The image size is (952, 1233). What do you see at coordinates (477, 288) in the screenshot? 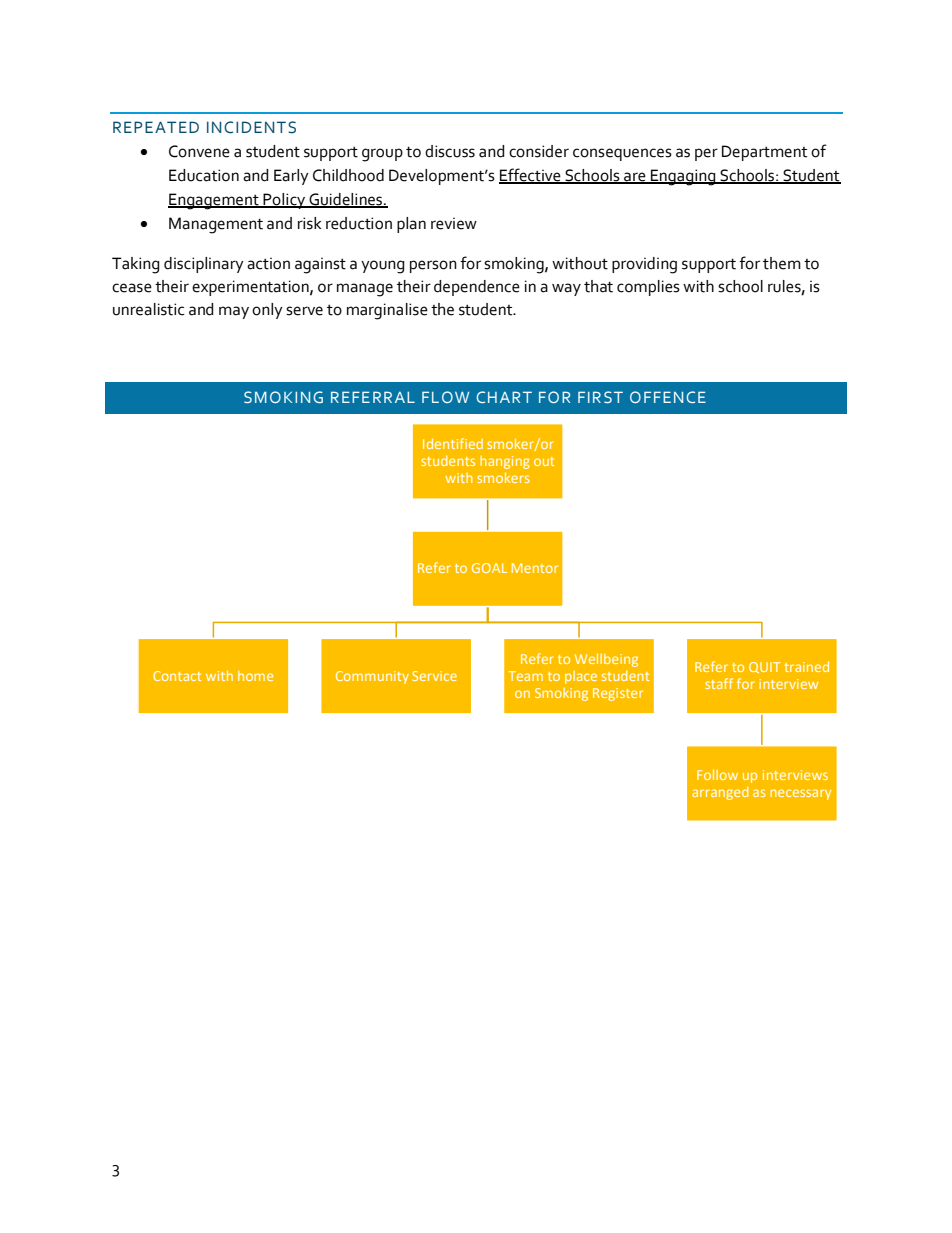
I see `dependence` at bounding box center [477, 288].
